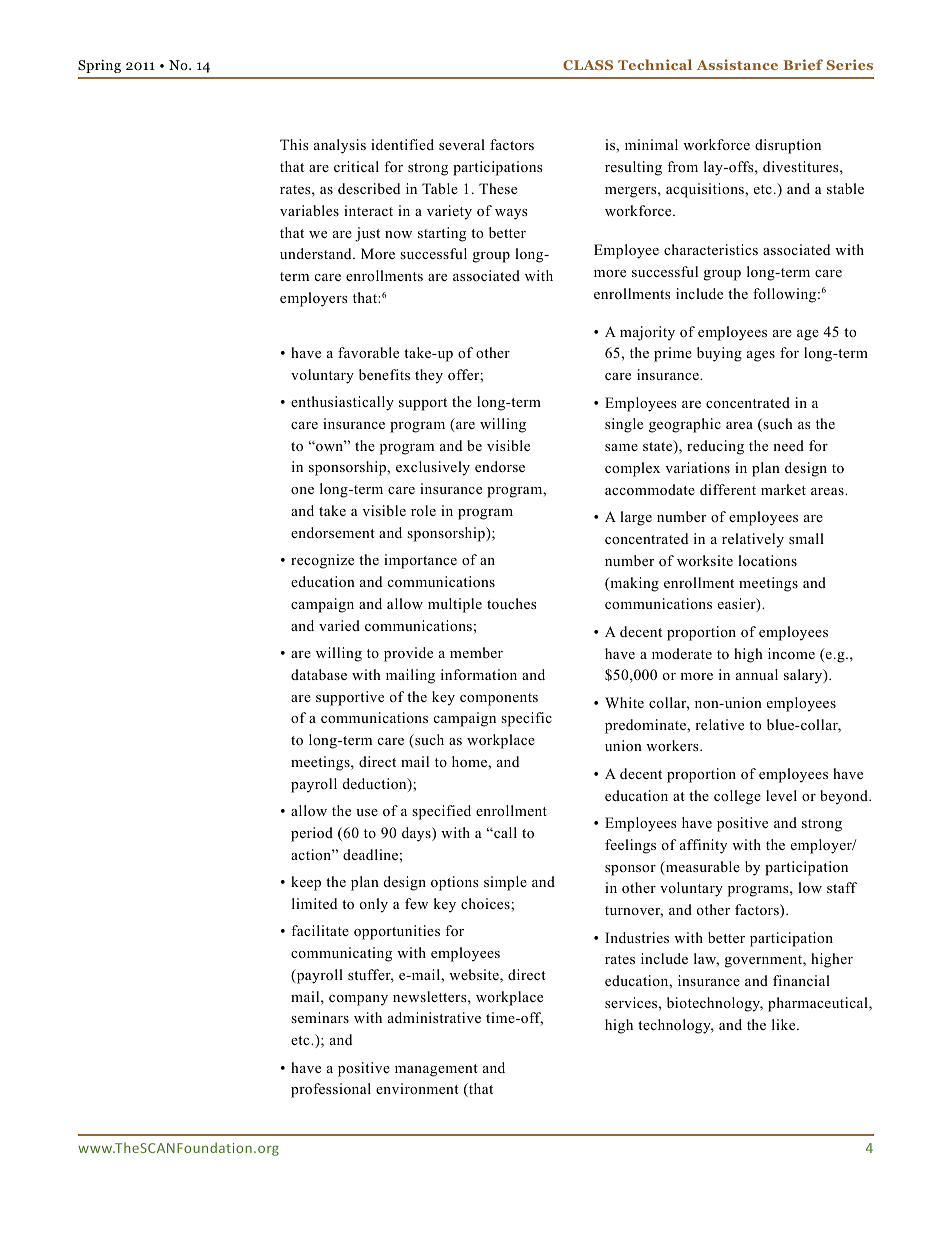 This screenshot has height=1233, width=952. What do you see at coordinates (99, 66) in the screenshot?
I see `Spring` at bounding box center [99, 66].
